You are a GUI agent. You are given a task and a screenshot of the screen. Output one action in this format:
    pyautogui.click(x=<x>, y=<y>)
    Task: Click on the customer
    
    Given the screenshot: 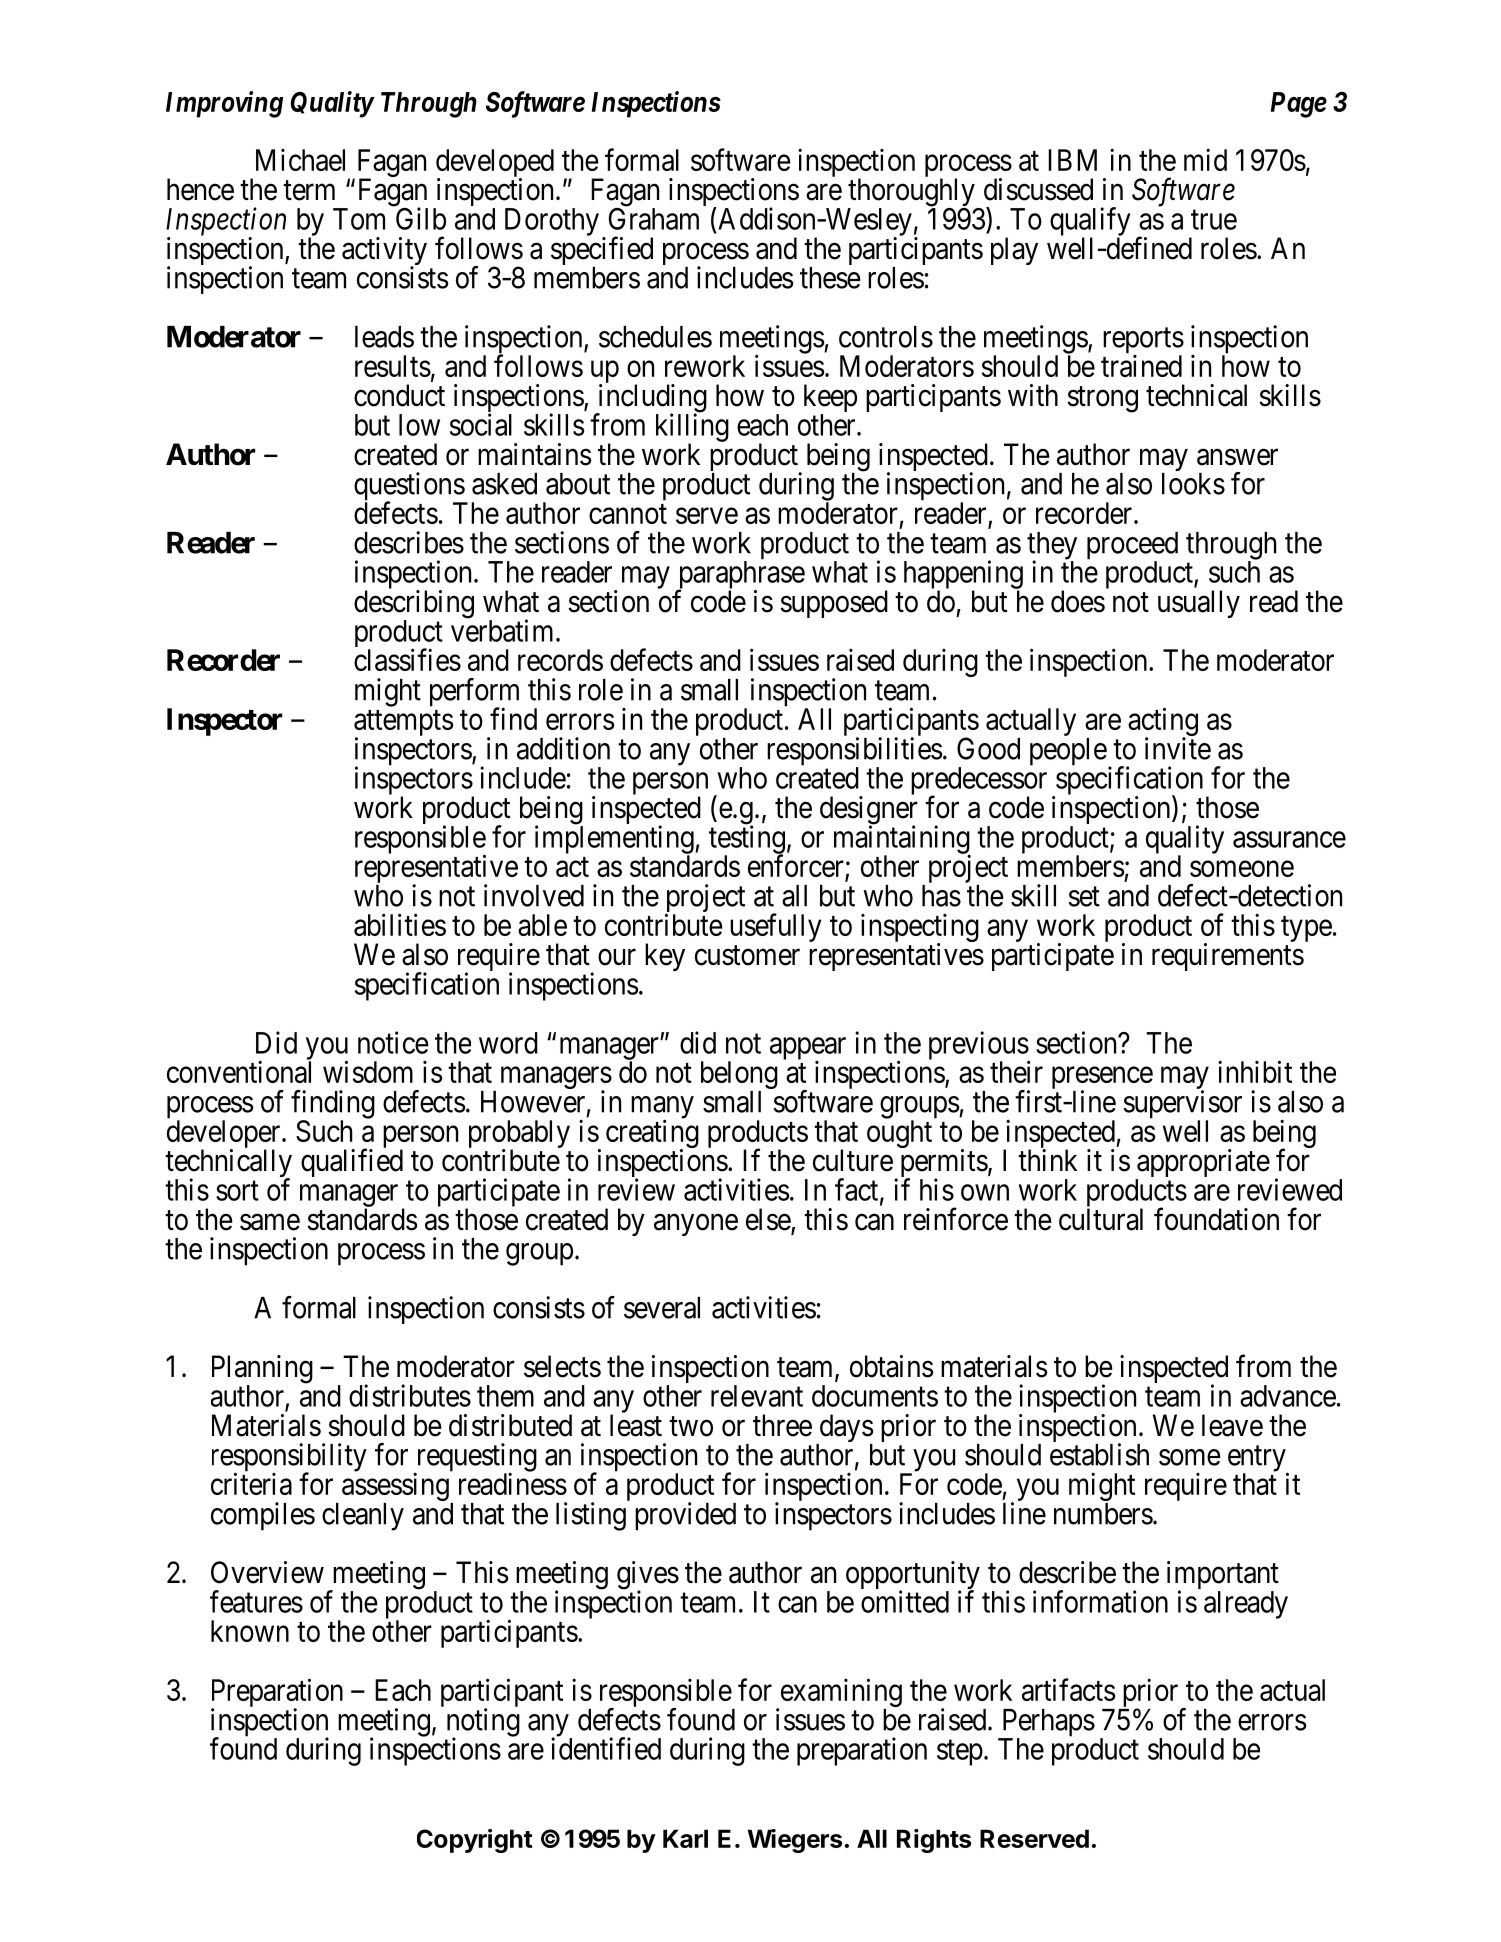 What is the action you would take?
    pyautogui.click(x=747, y=956)
